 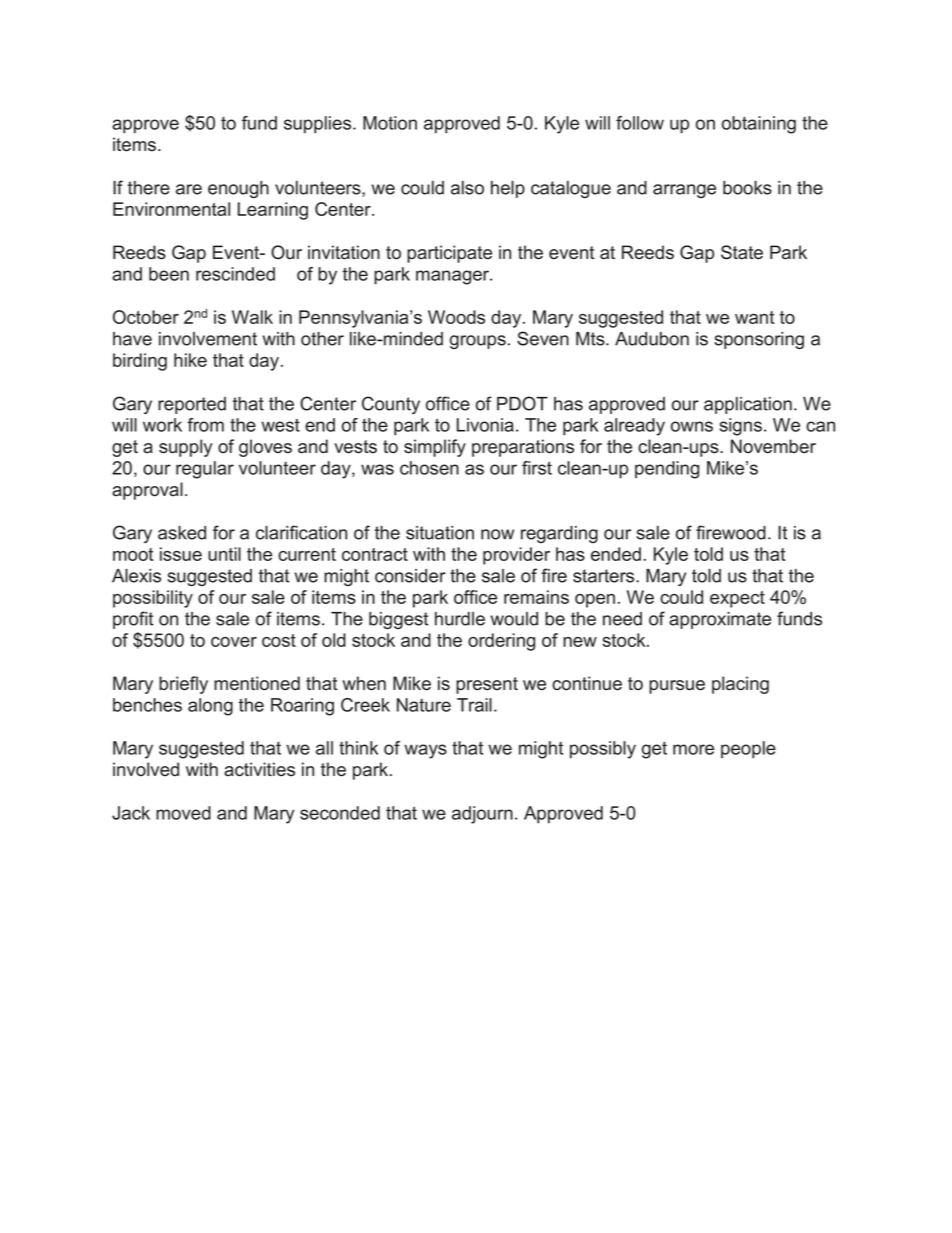 I want to click on cover, so click(x=234, y=642).
